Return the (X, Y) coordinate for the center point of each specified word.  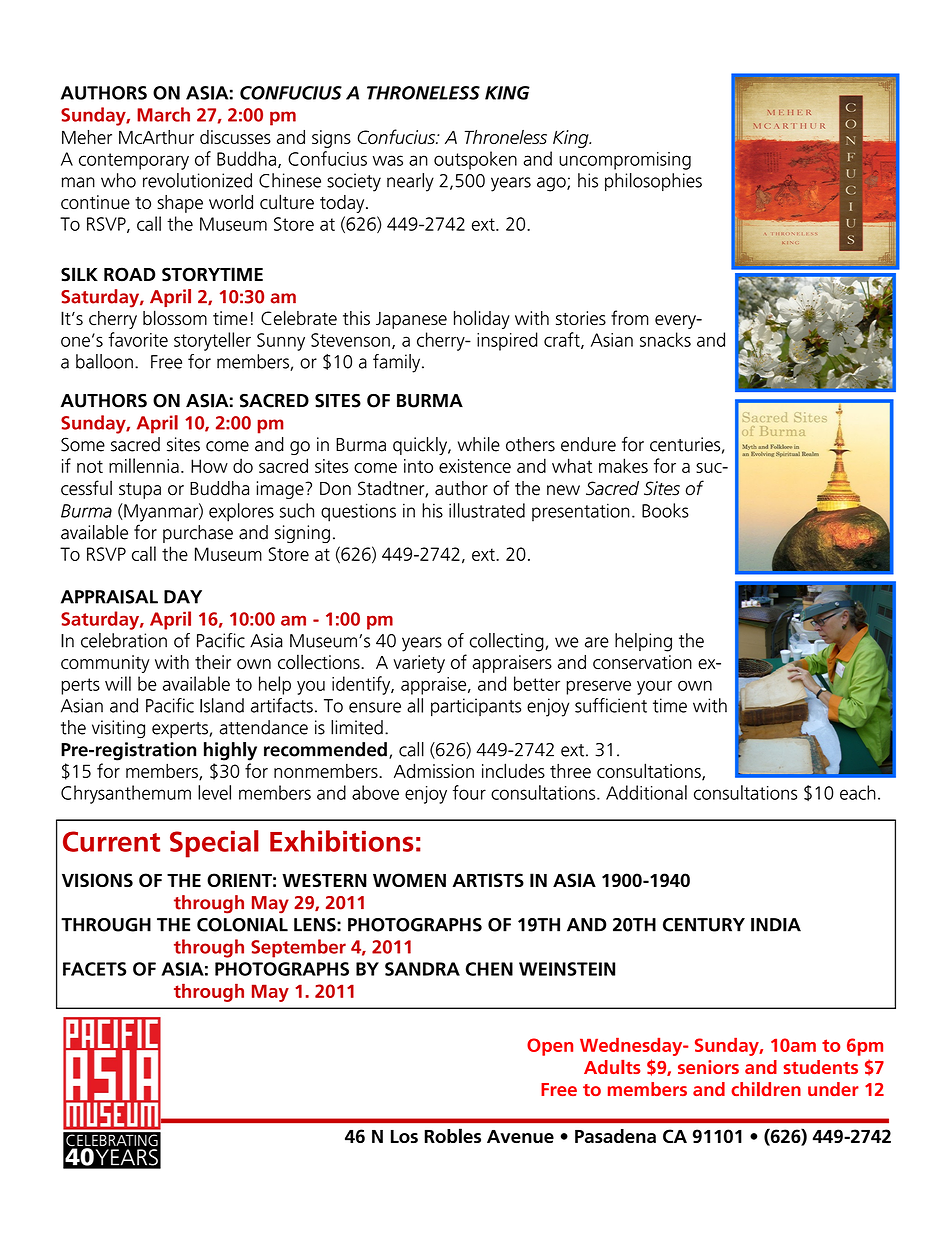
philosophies (653, 182)
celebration (124, 640)
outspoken (475, 160)
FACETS (94, 969)
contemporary (134, 161)
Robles (452, 1135)
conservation (642, 662)
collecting (508, 642)
